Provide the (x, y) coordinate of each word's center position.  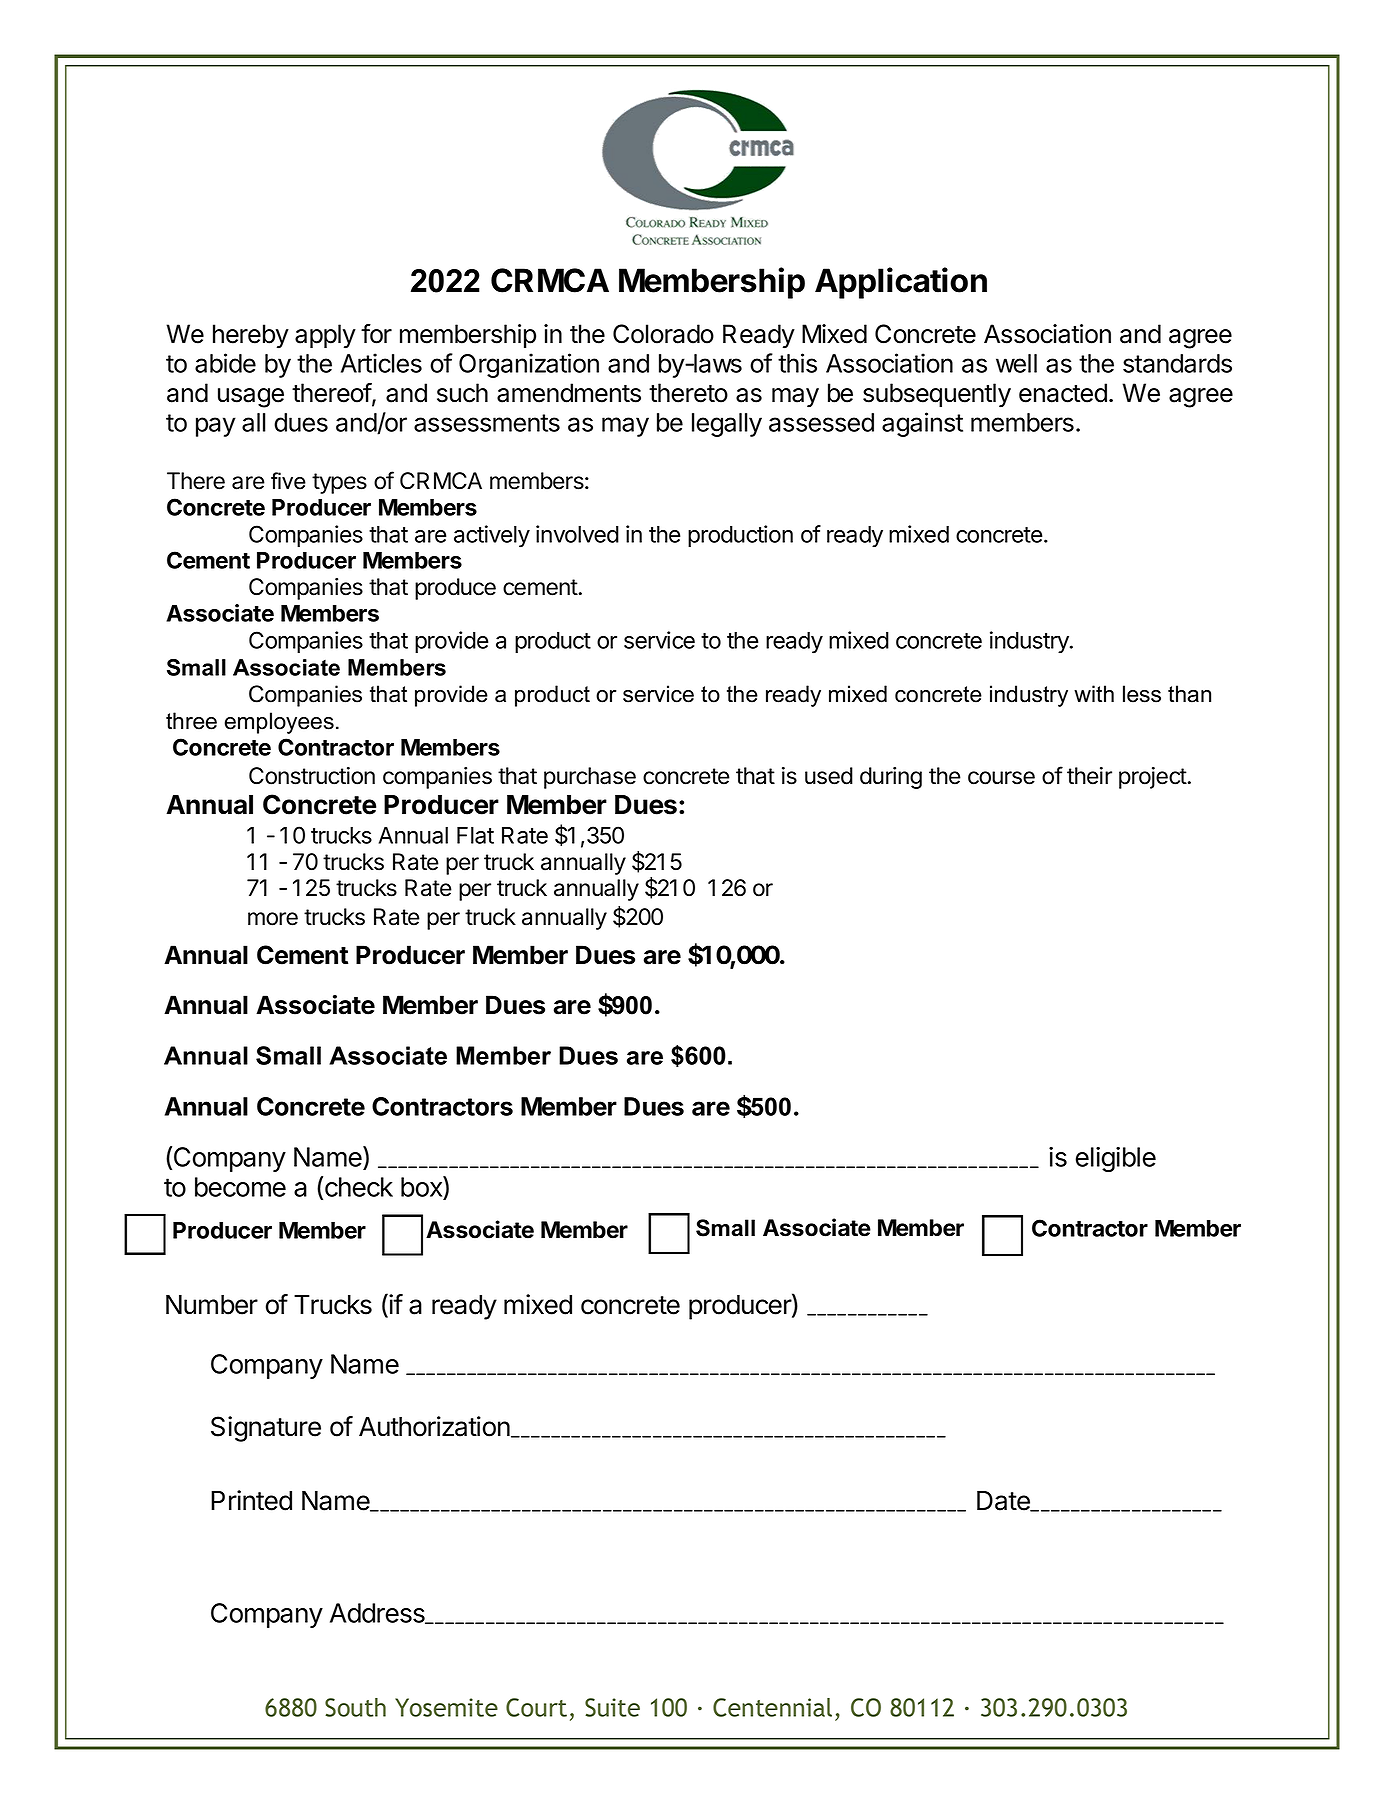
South (355, 1707)
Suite (612, 1707)
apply (325, 336)
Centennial (772, 1707)
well (1016, 363)
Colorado (663, 334)
